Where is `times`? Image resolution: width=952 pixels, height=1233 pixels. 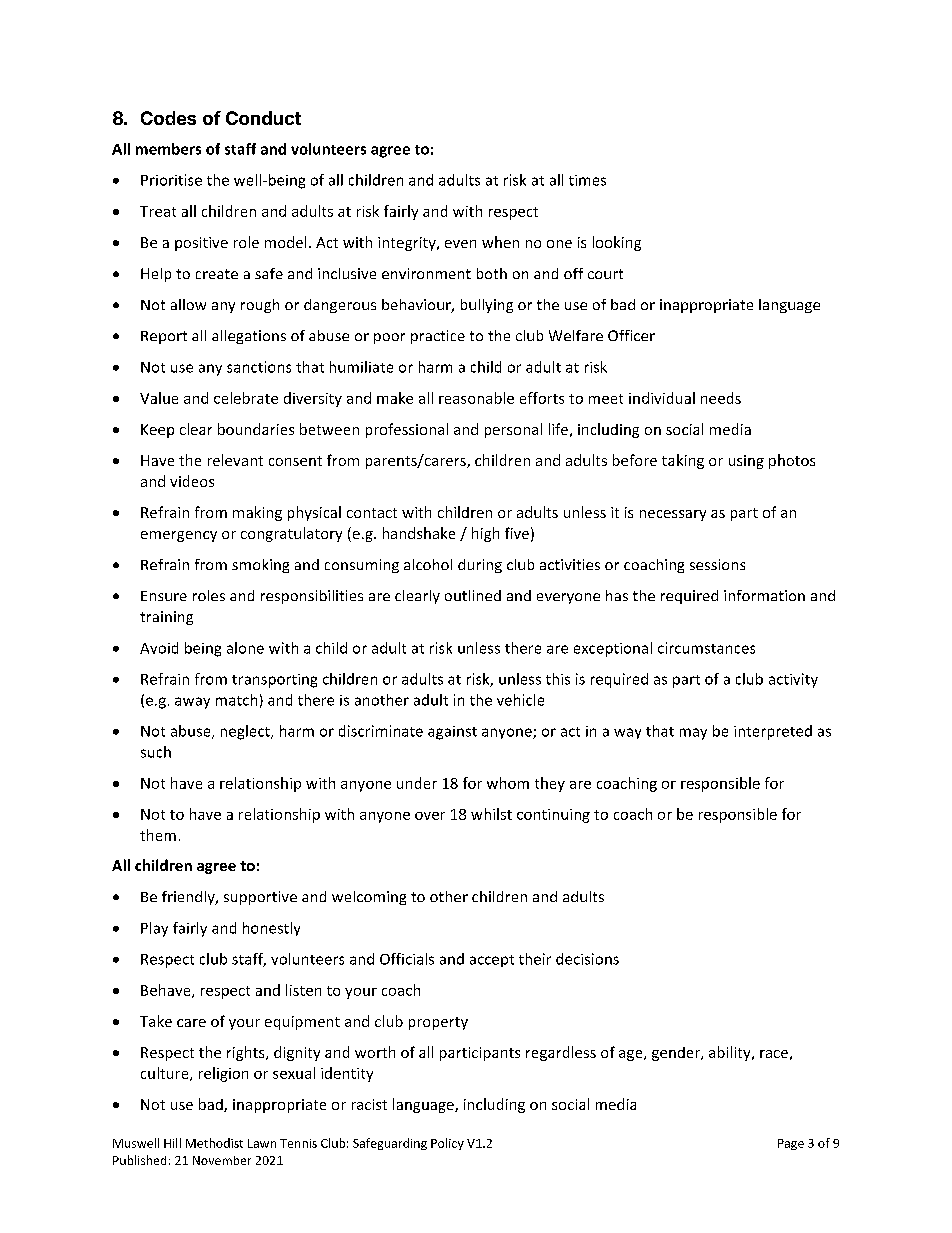
times is located at coordinates (587, 180).
